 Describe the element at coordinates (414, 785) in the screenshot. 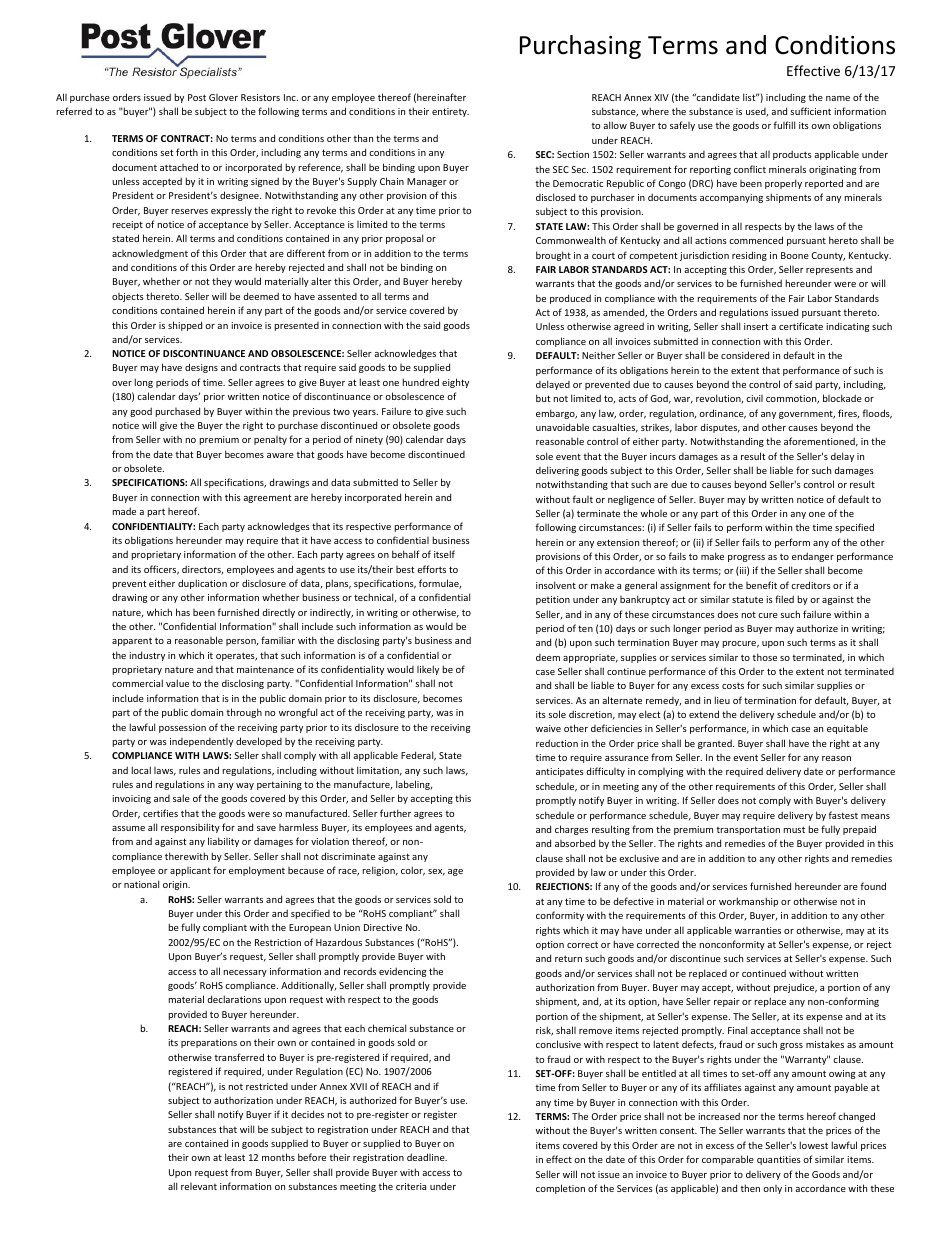

I see `labeling` at that location.
